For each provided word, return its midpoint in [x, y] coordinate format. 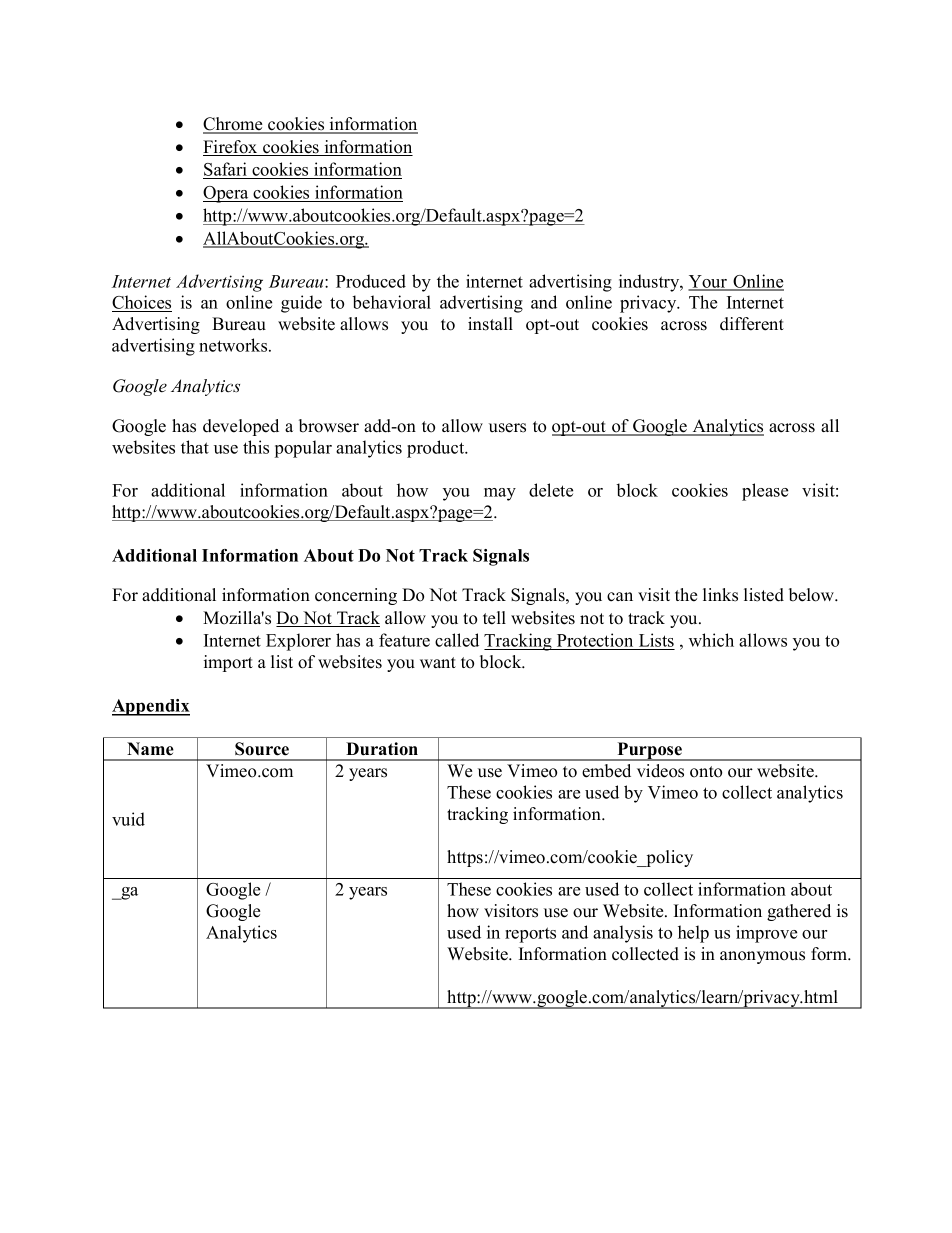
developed [241, 427]
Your [709, 282]
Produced [371, 281]
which [711, 640]
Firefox [231, 148]
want [438, 662]
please [765, 492]
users [507, 428]
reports [530, 935]
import [228, 663]
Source [262, 749]
